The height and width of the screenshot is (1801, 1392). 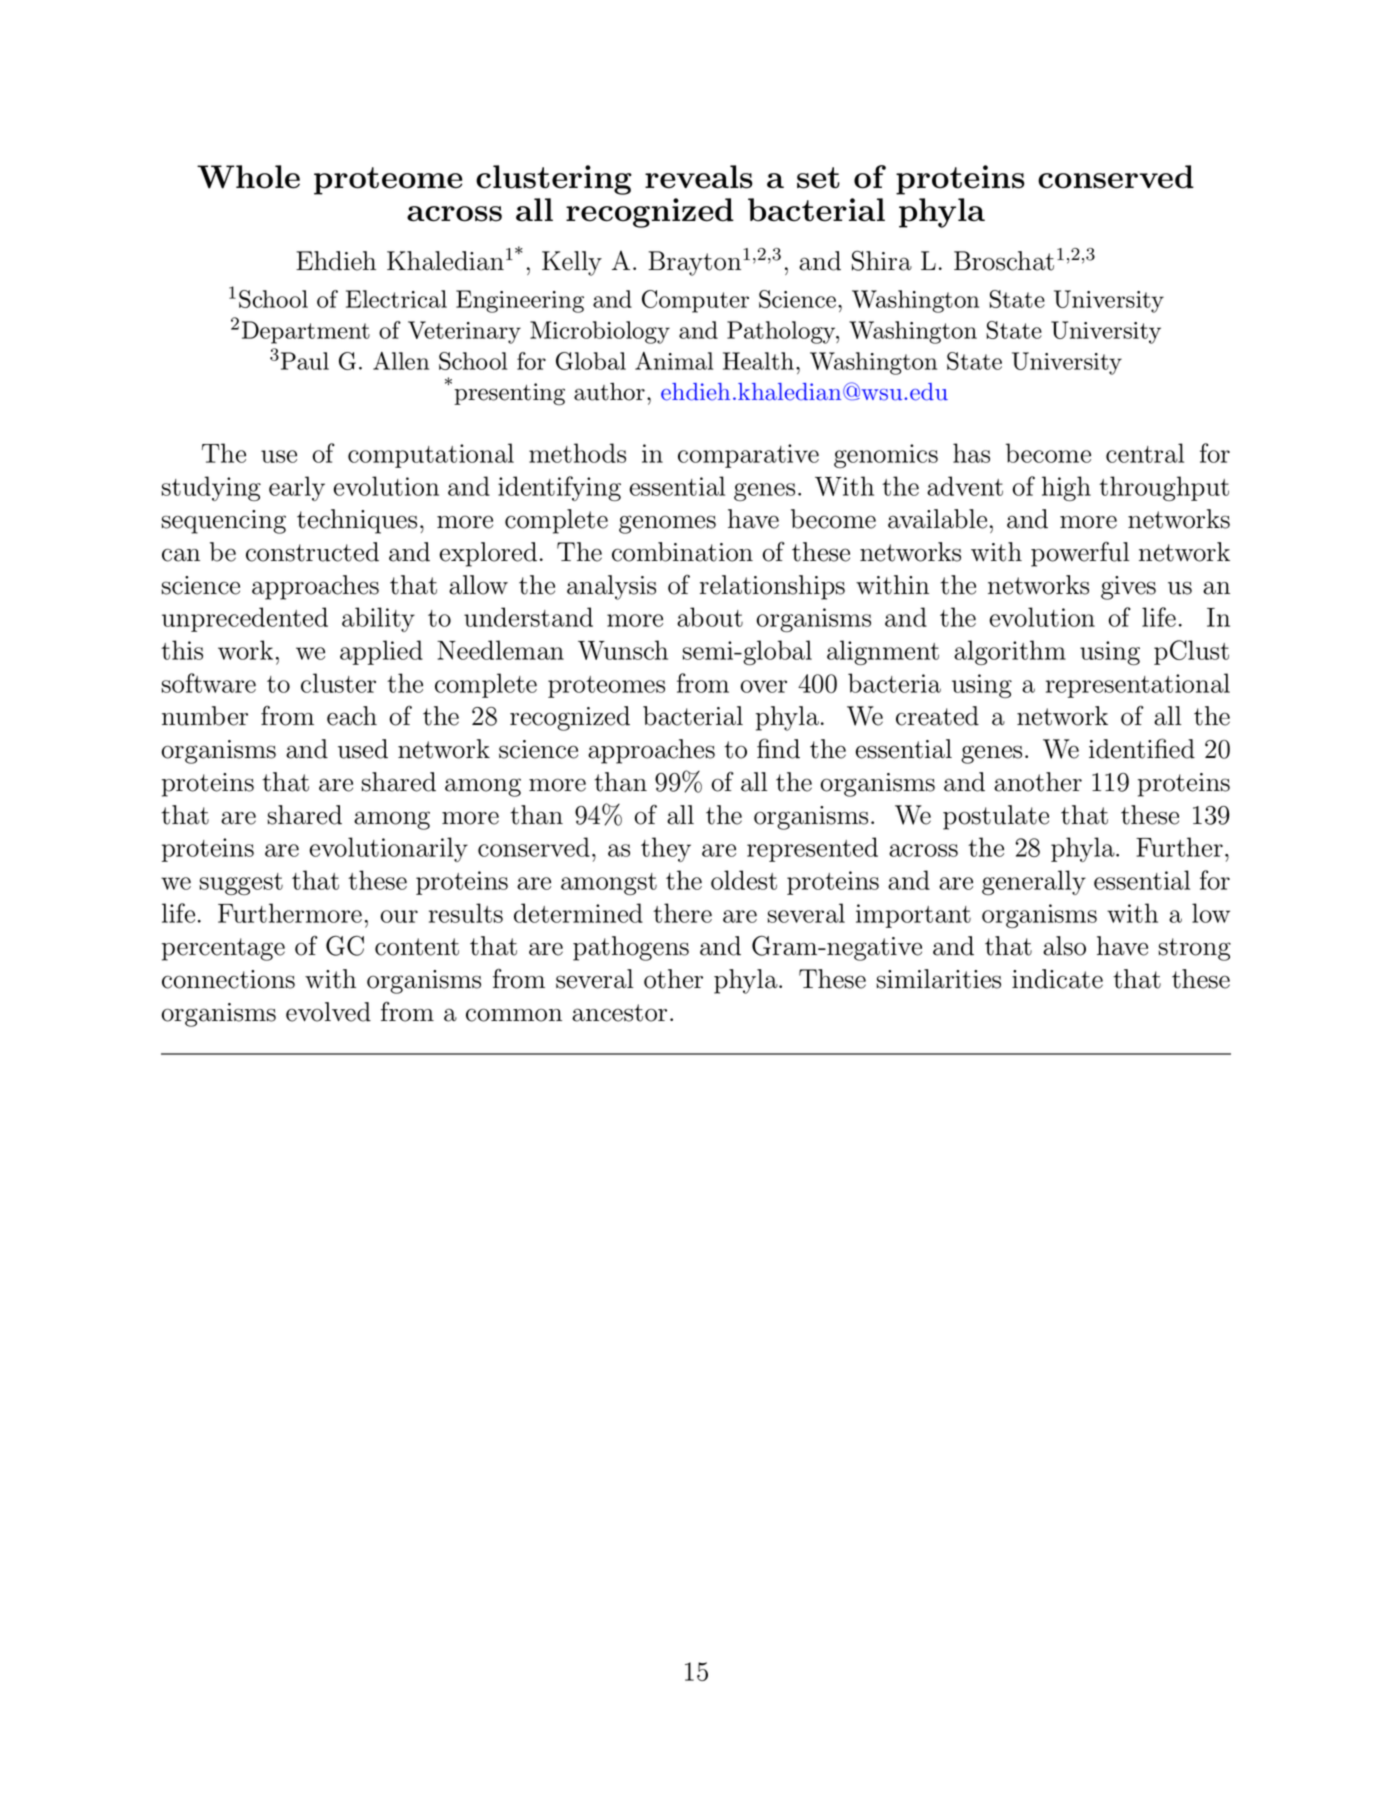 I want to click on gives, so click(x=1128, y=588).
